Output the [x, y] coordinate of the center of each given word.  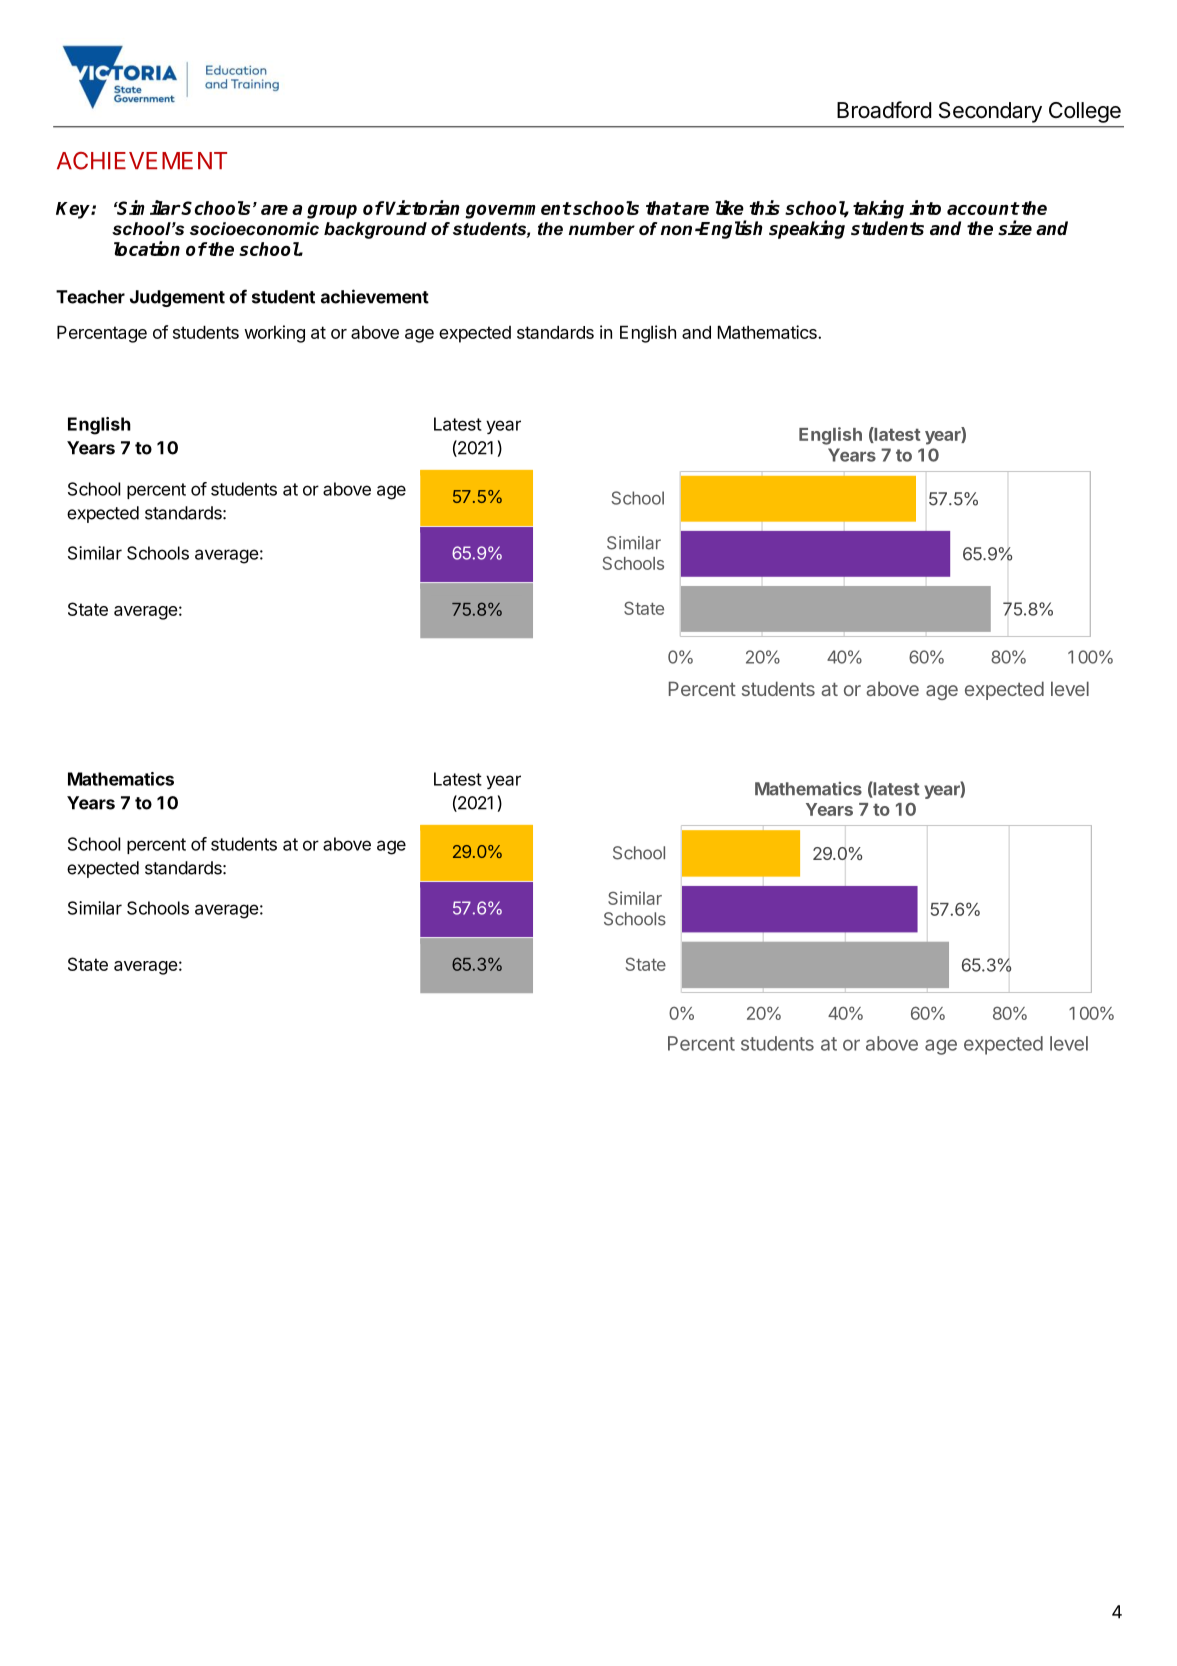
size [1015, 228]
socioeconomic [254, 229]
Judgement [177, 298]
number [602, 229]
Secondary [990, 112]
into [925, 207]
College [1085, 112]
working [274, 334]
